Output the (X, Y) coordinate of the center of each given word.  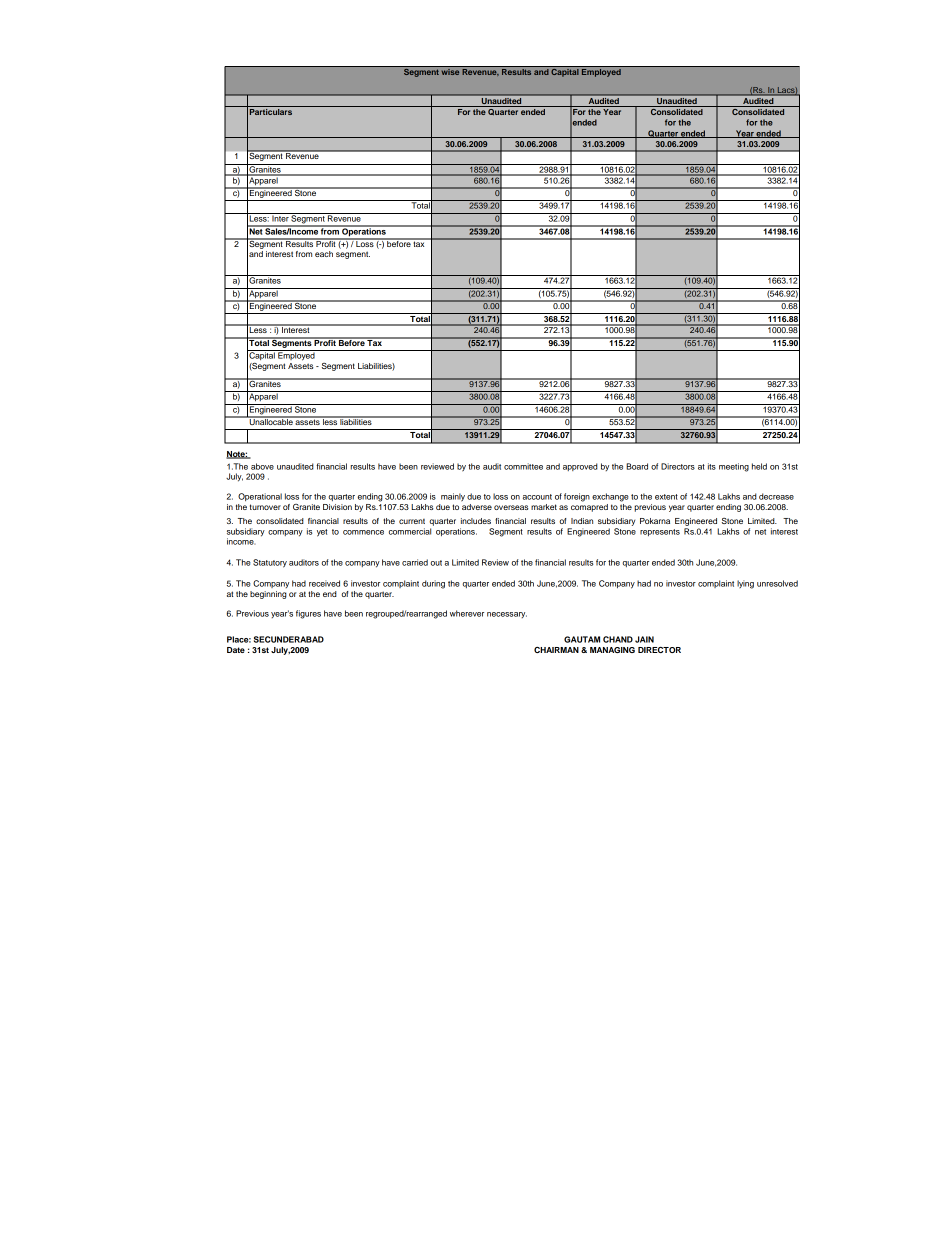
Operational (260, 497)
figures (308, 614)
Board (637, 466)
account (537, 497)
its (712, 466)
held (759, 466)
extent (666, 497)
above (262, 466)
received (324, 583)
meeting (734, 467)
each (324, 254)
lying (745, 584)
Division (337, 507)
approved (580, 467)
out (436, 563)
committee (523, 466)
